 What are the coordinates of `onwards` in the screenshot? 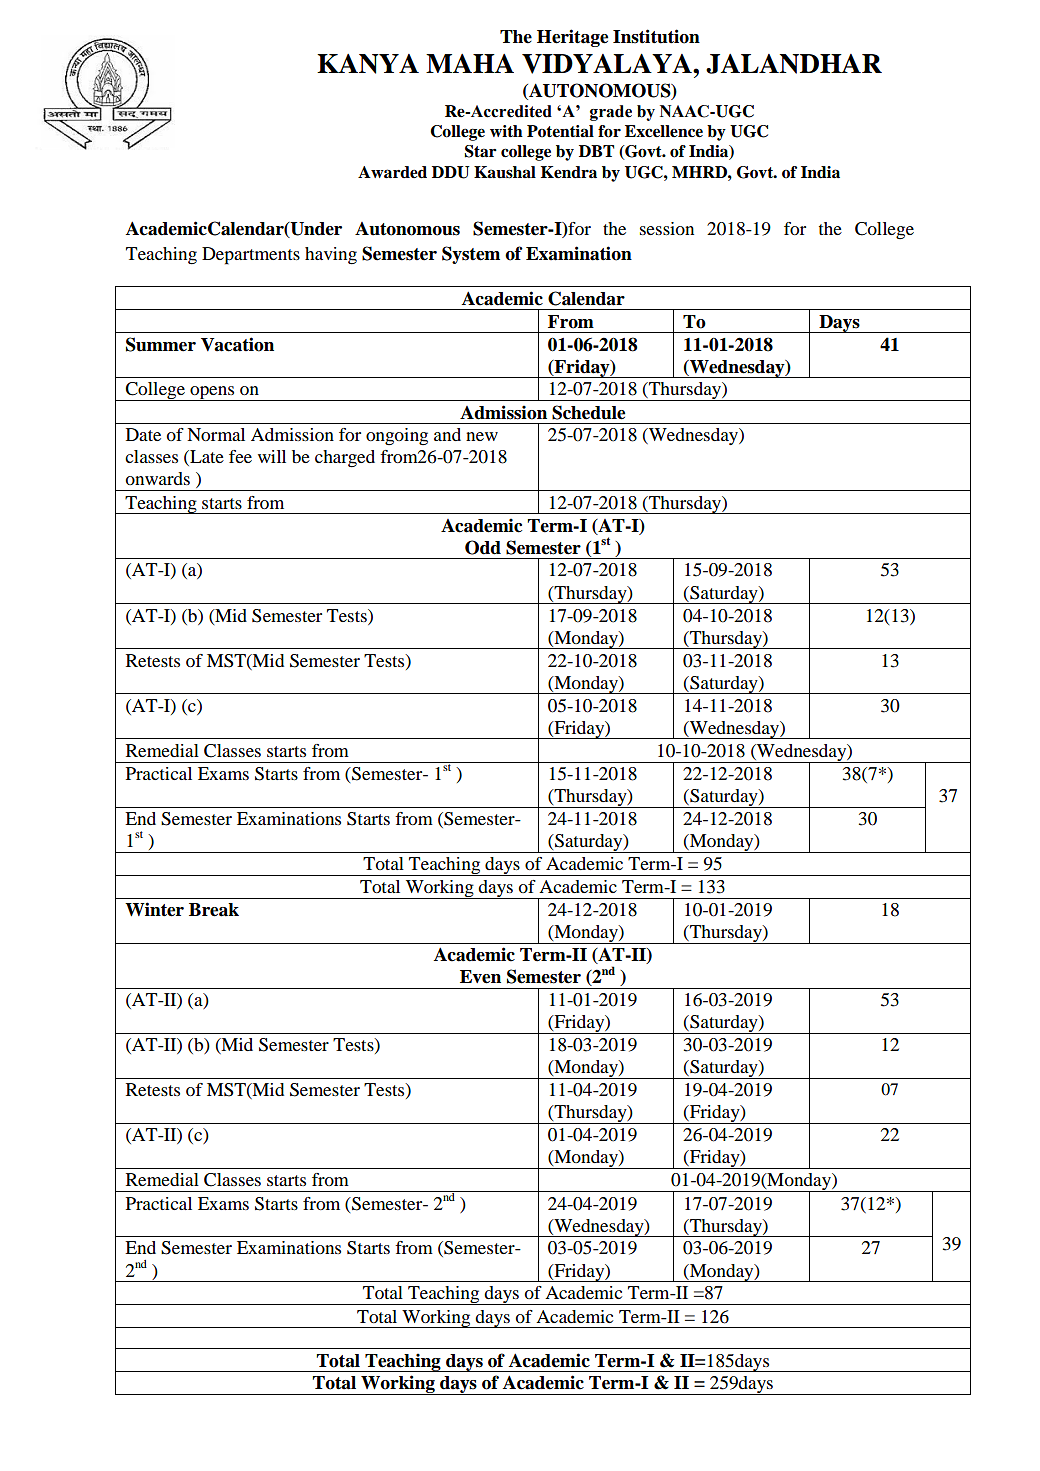 It's located at (157, 478).
